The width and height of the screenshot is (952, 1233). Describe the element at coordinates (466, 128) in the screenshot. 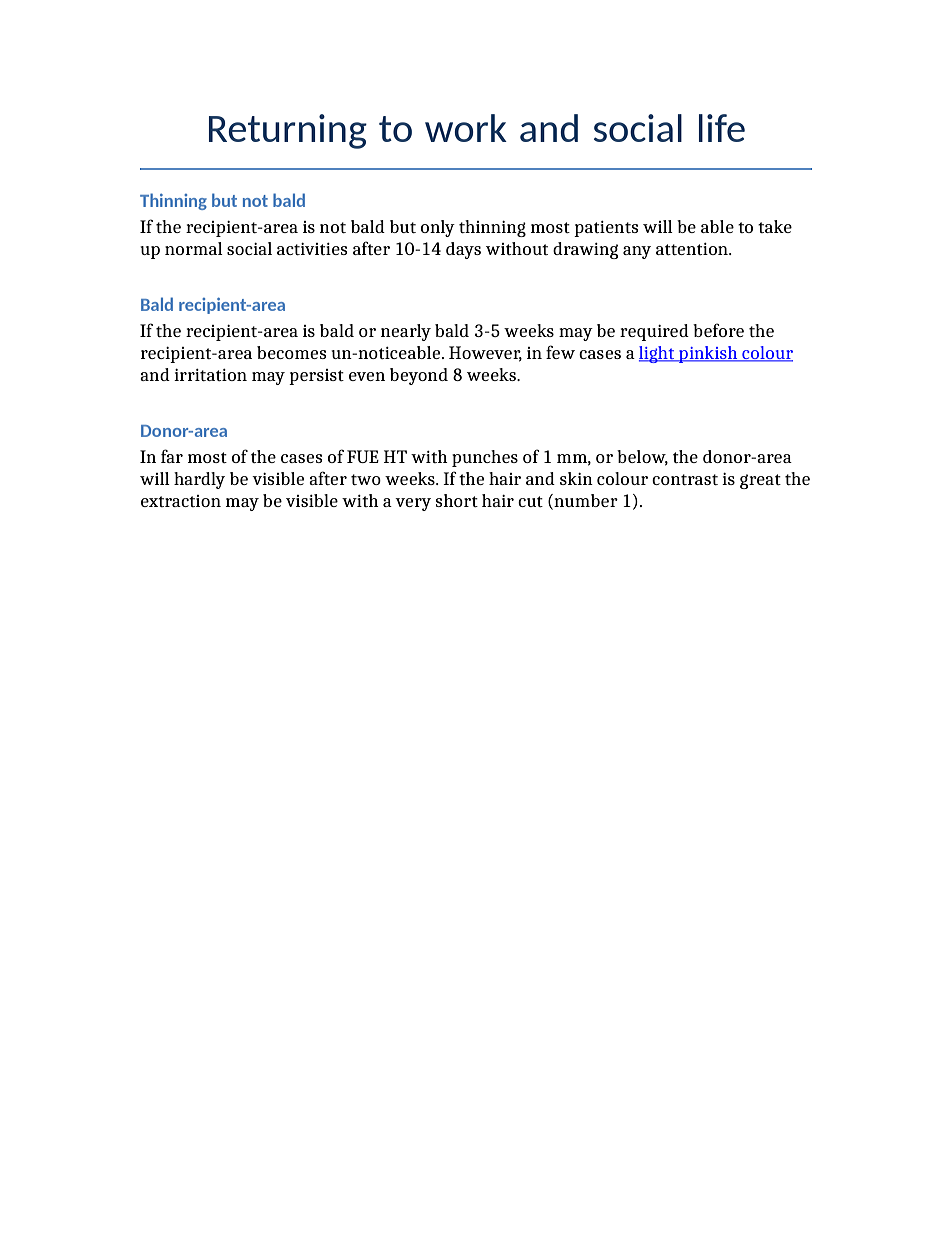

I see `work` at that location.
